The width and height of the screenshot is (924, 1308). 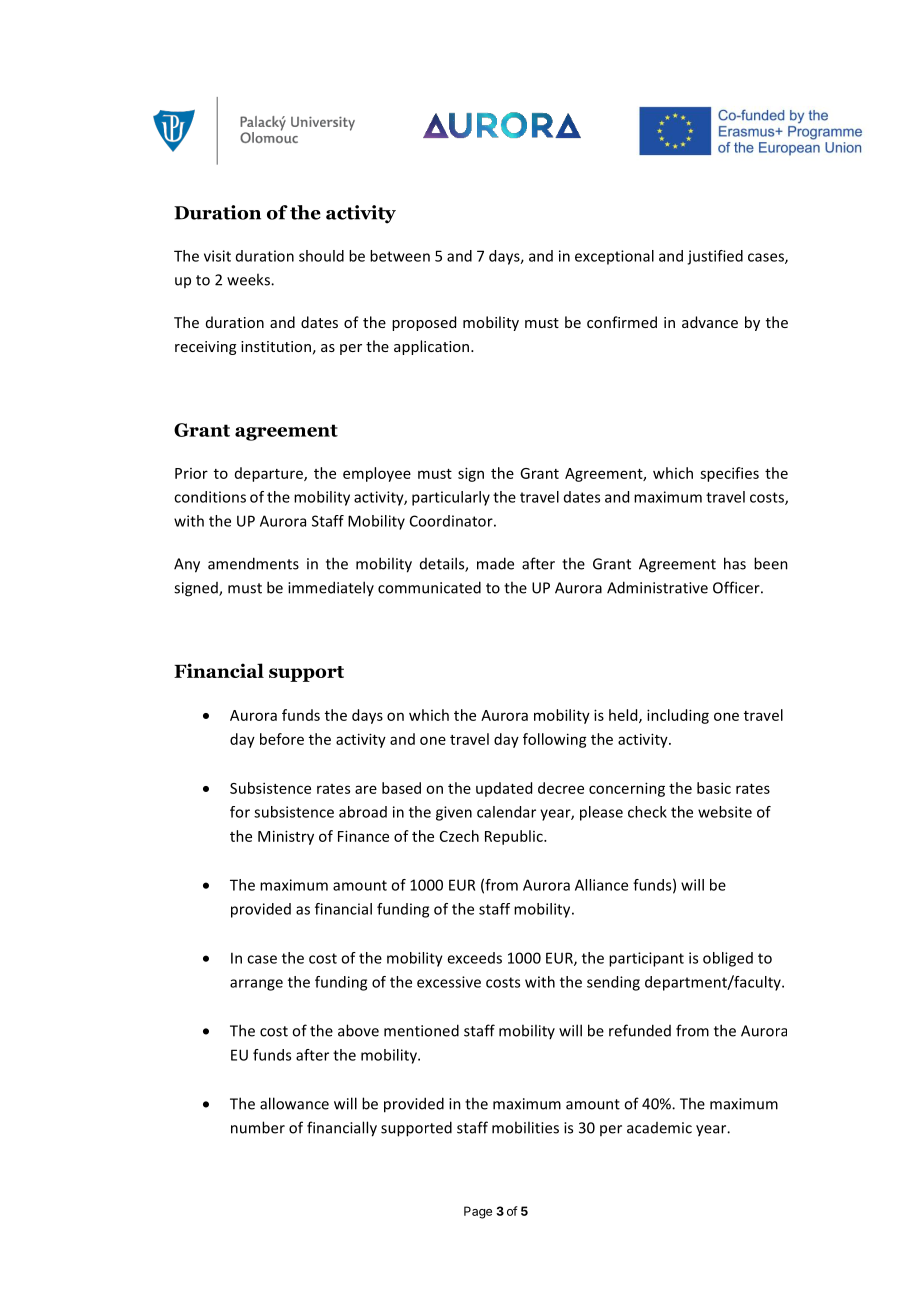 What do you see at coordinates (253, 563) in the screenshot?
I see `amendments` at bounding box center [253, 563].
